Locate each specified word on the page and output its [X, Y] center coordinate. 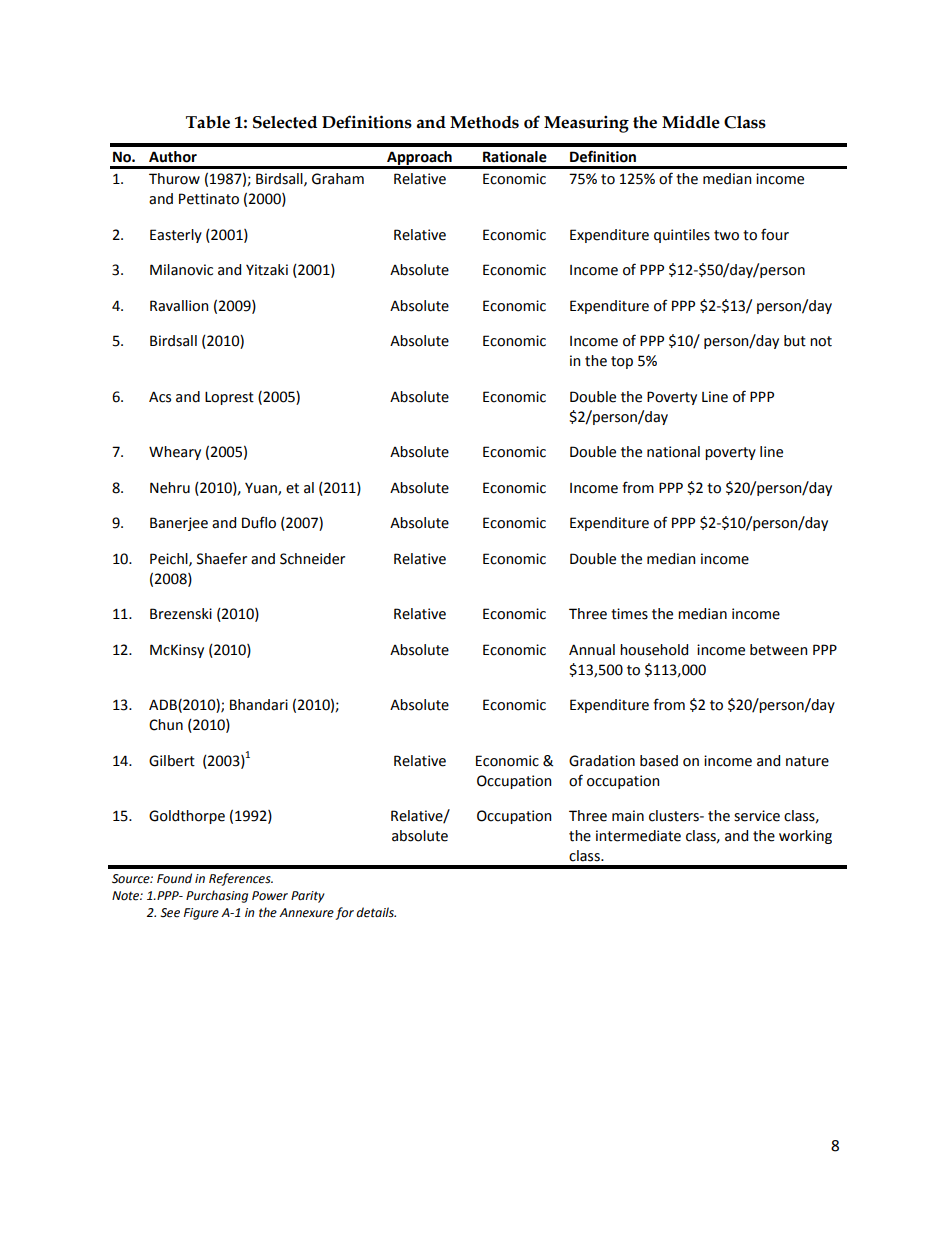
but [795, 341]
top [622, 362]
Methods [484, 122]
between [778, 650]
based [659, 761]
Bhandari [259, 705]
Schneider [312, 559]
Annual [592, 650]
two [726, 235]
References [241, 879]
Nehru [170, 488]
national [673, 452]
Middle [691, 122]
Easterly [176, 236]
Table [208, 122]
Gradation [602, 761]
